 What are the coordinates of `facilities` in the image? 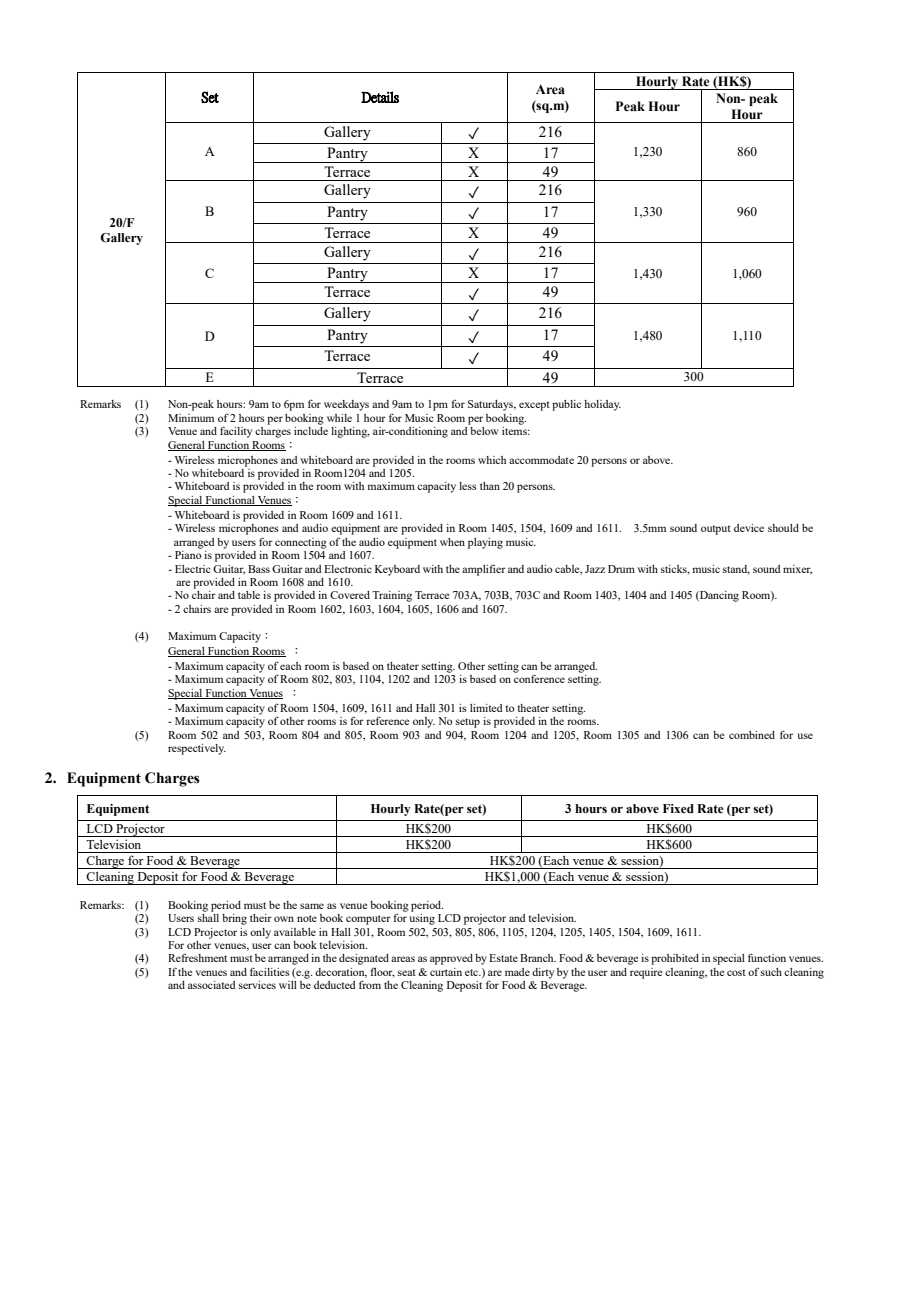 It's located at (270, 972).
